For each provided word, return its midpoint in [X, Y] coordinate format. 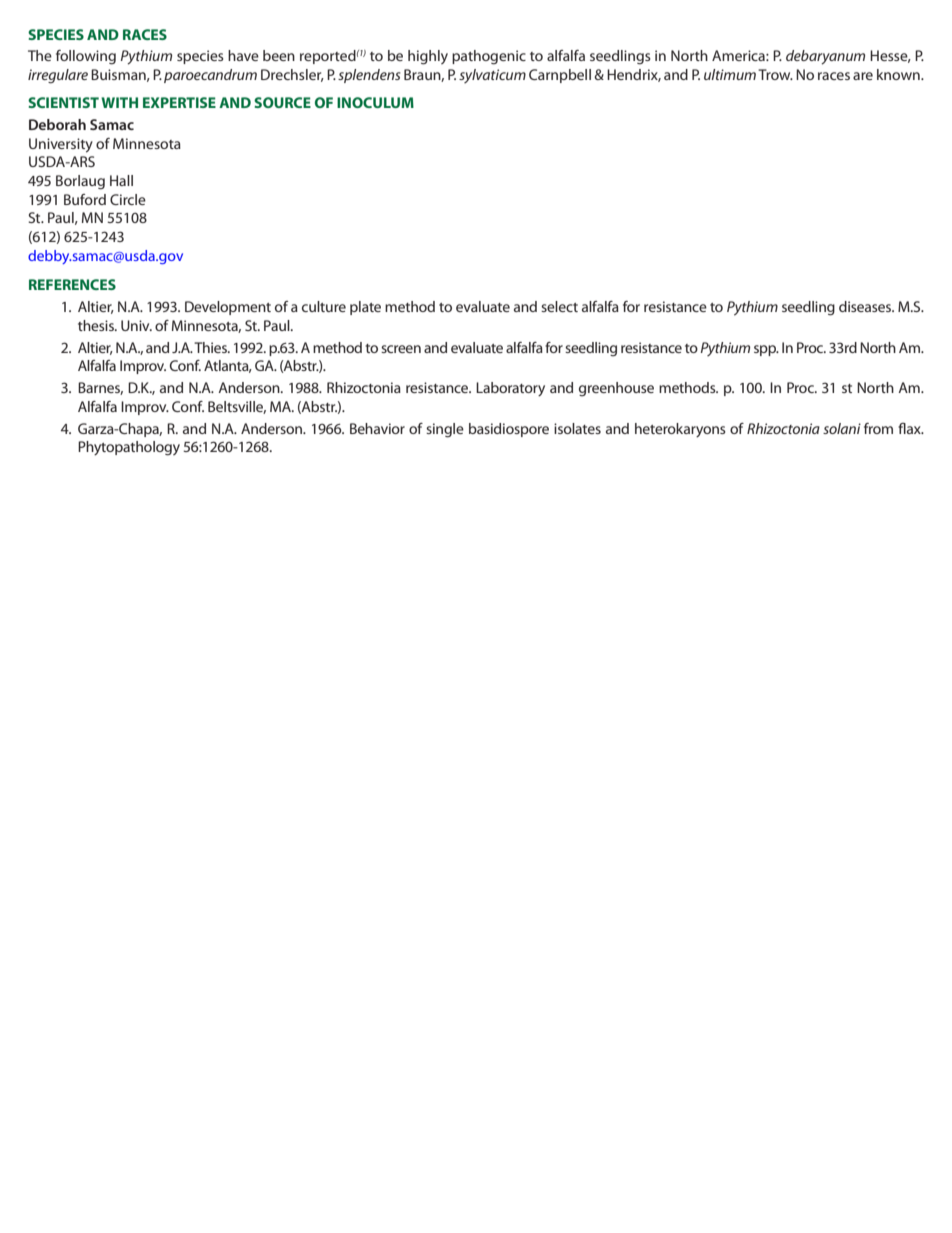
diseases [866, 306]
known [899, 74]
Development [228, 308]
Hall [121, 180]
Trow [775, 74]
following [86, 57]
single [445, 430]
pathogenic [489, 57]
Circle [128, 199]
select [559, 306]
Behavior [377, 428]
